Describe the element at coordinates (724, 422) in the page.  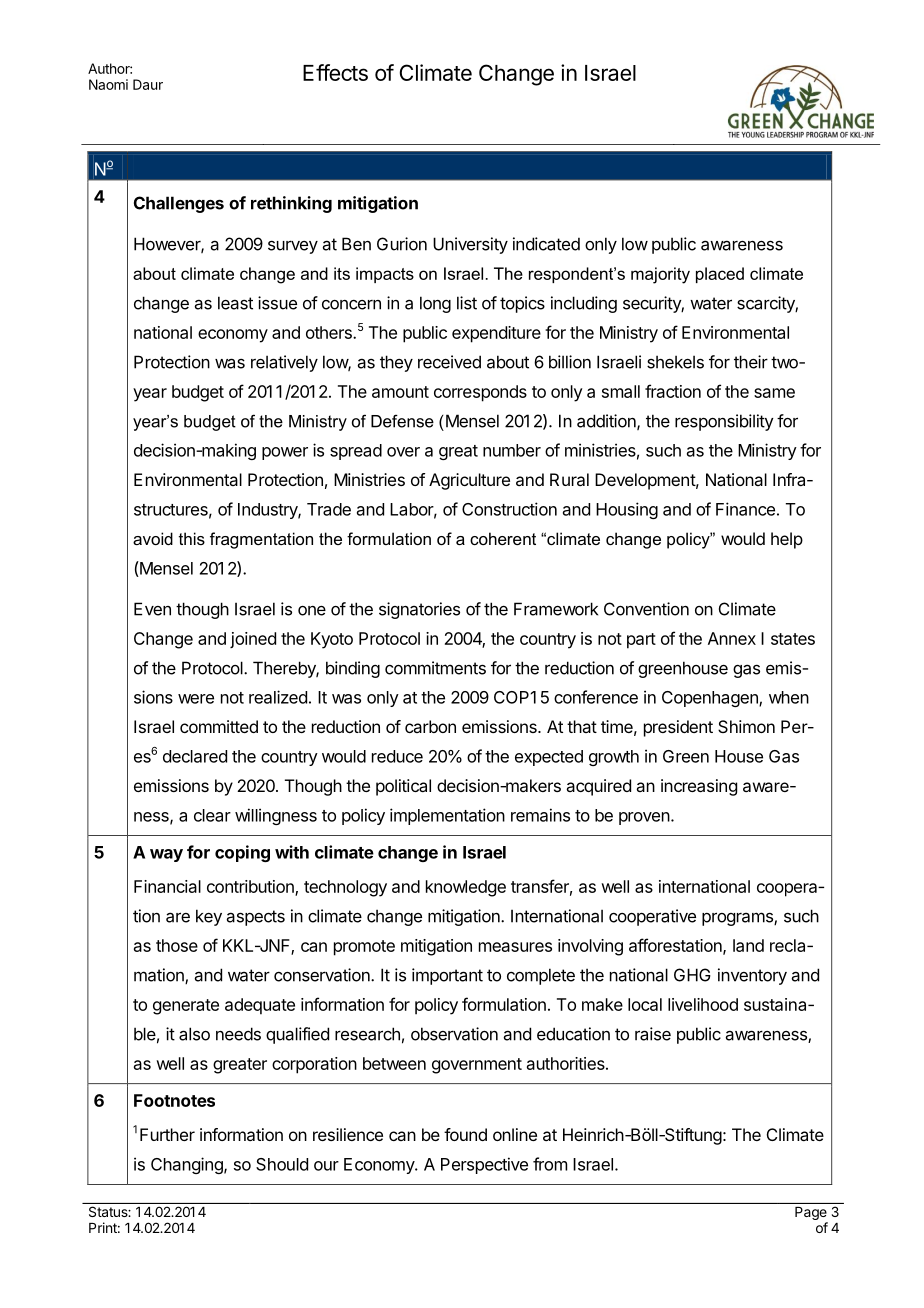
I see `responsibility` at that location.
